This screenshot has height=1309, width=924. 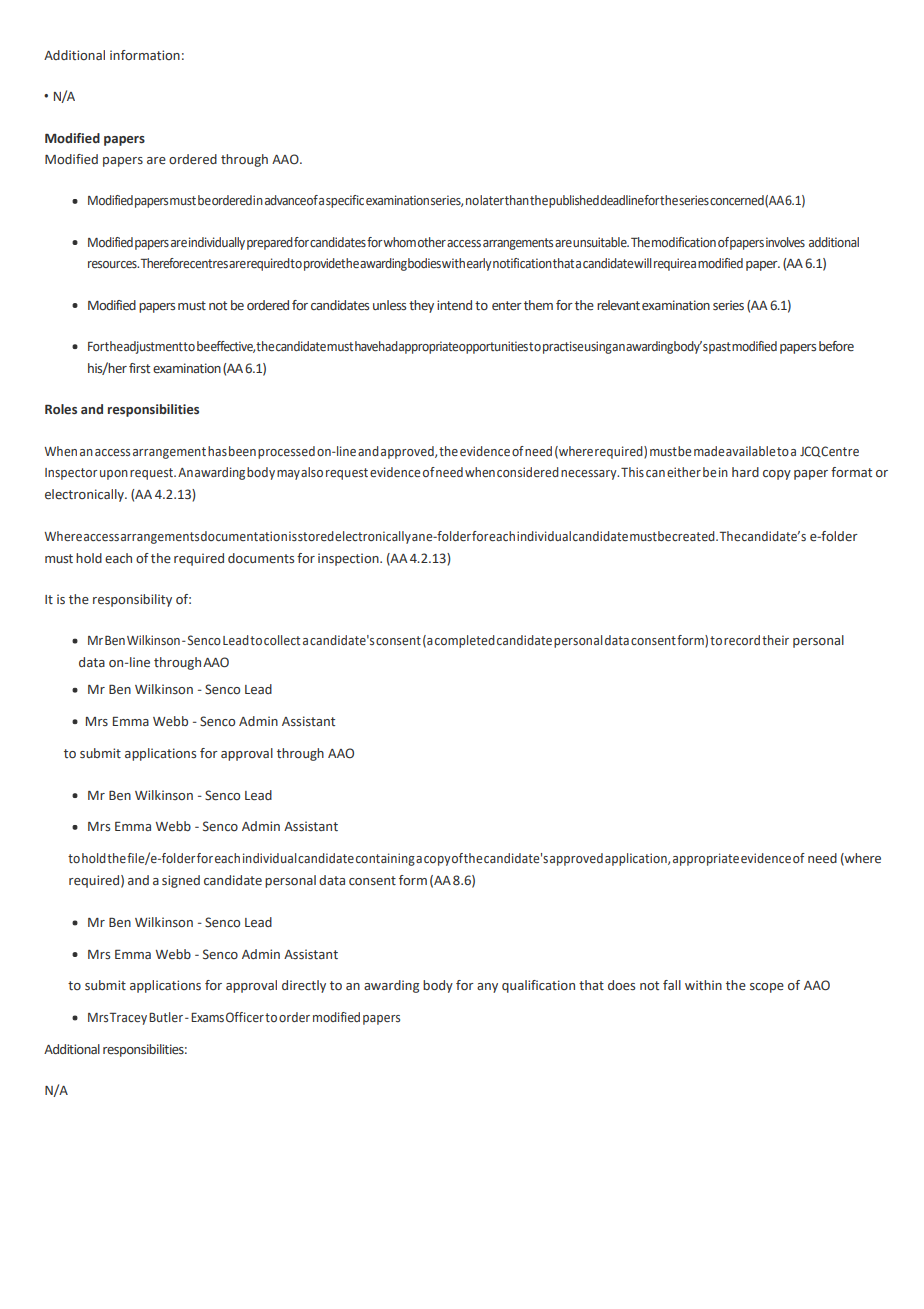 I want to click on inspection, so click(x=349, y=559).
